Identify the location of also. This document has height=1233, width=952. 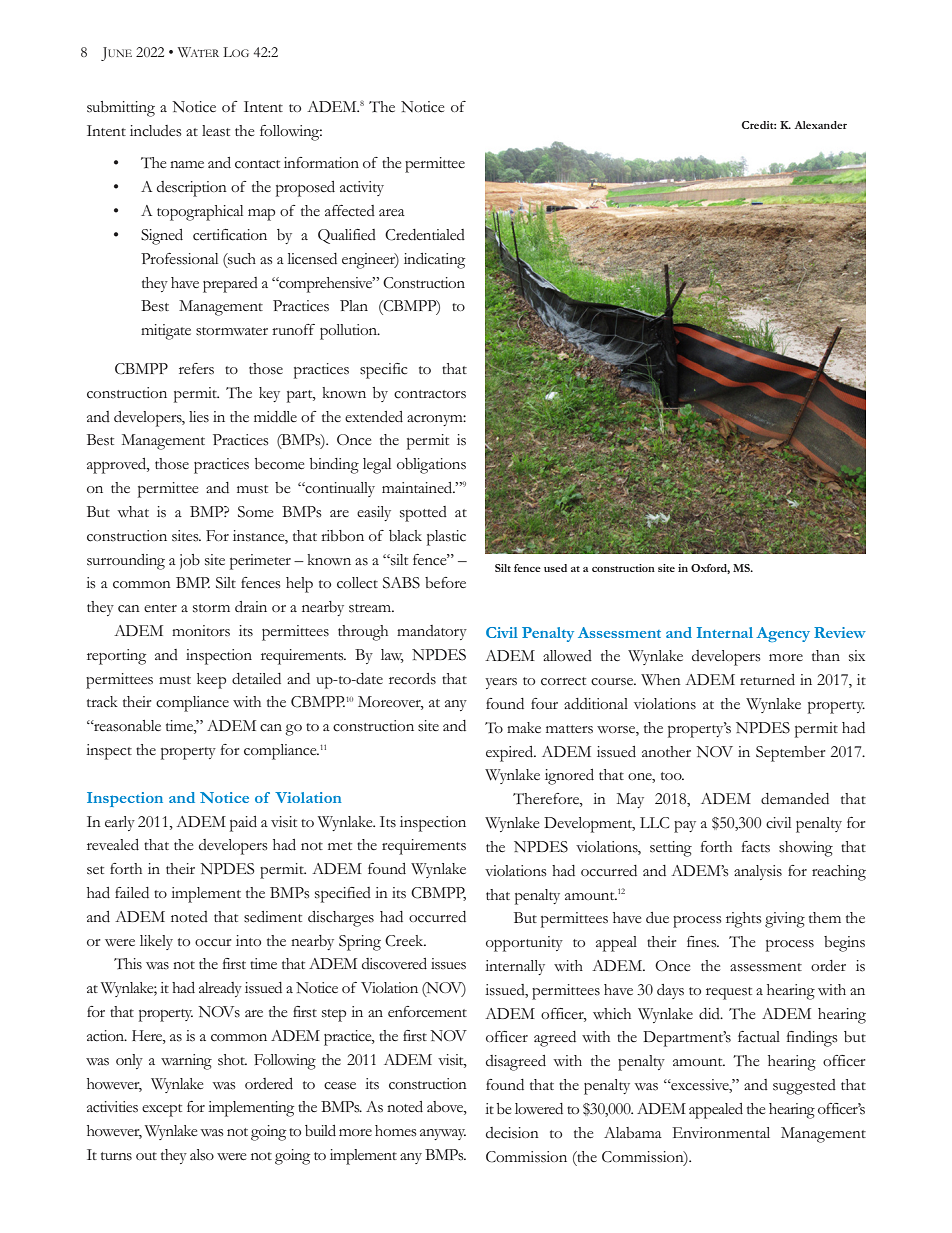
(202, 1155).
